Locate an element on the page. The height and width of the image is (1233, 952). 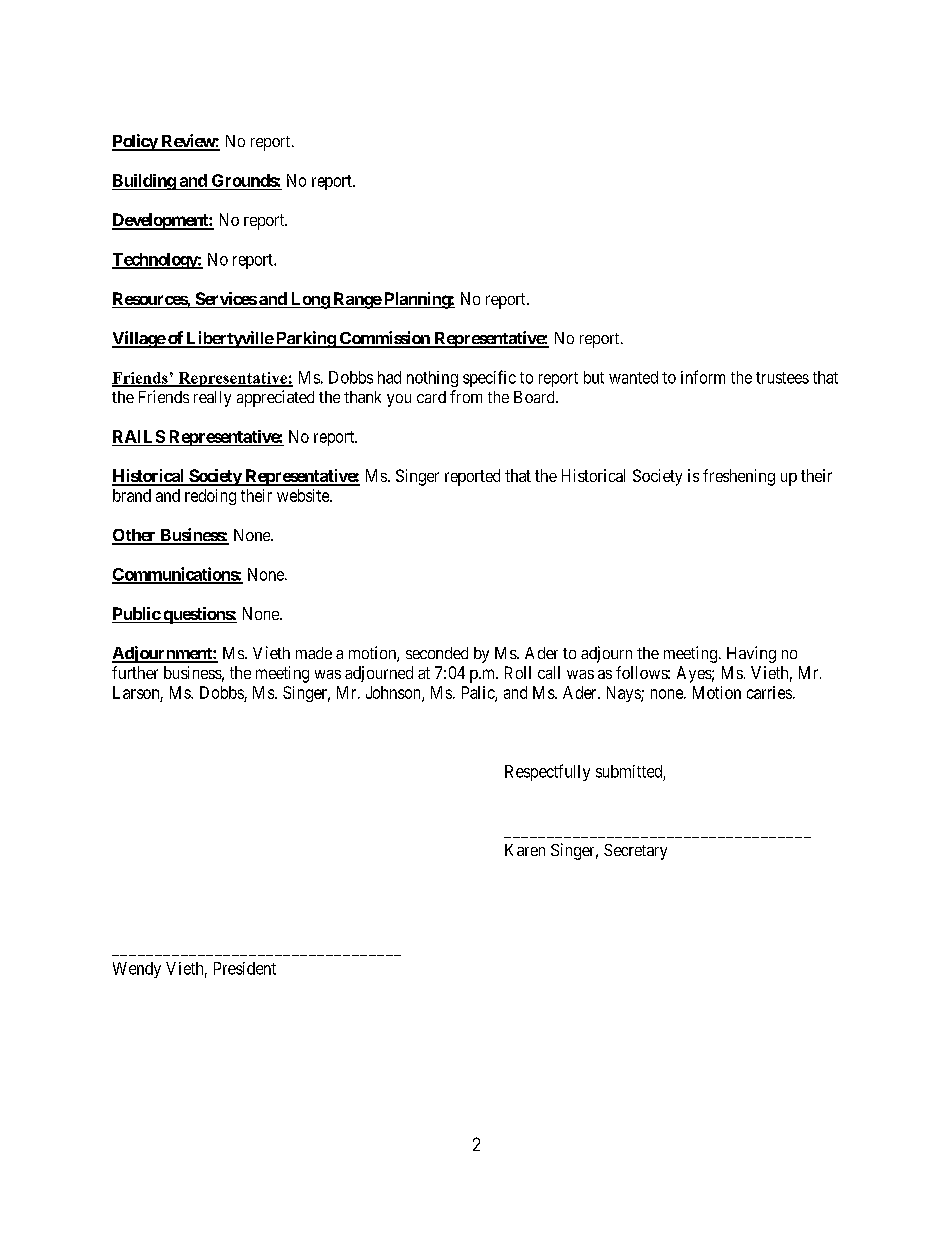
freshening is located at coordinates (739, 477).
